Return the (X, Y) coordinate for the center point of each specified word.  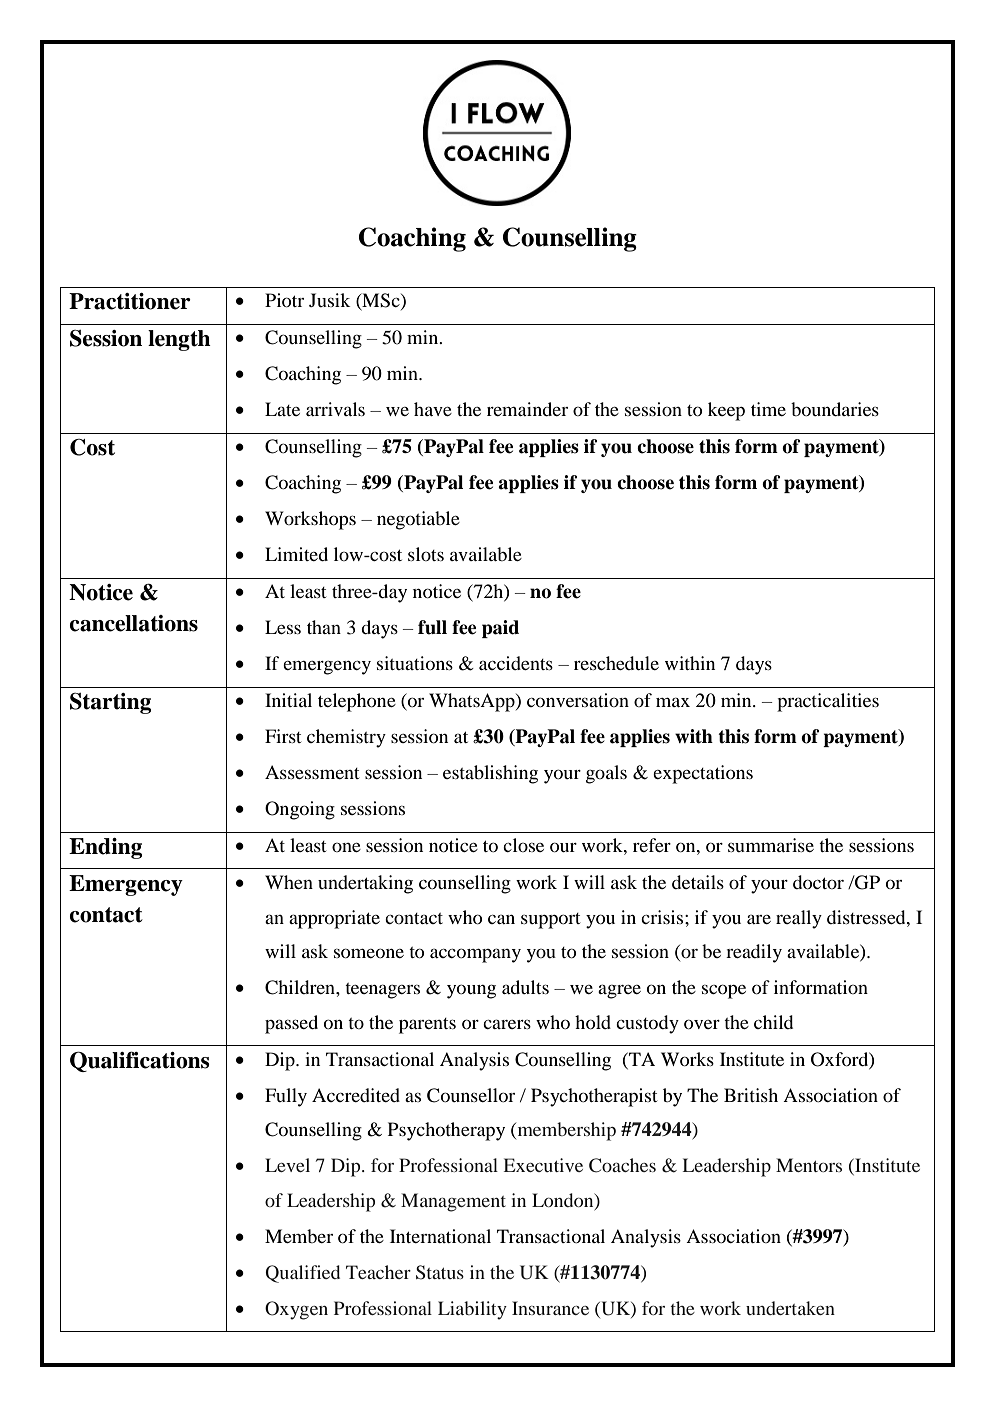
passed (291, 1024)
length (179, 340)
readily (754, 953)
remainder (527, 409)
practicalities (828, 702)
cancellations (133, 623)
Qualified (302, 1274)
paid (500, 629)
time (768, 409)
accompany (475, 955)
